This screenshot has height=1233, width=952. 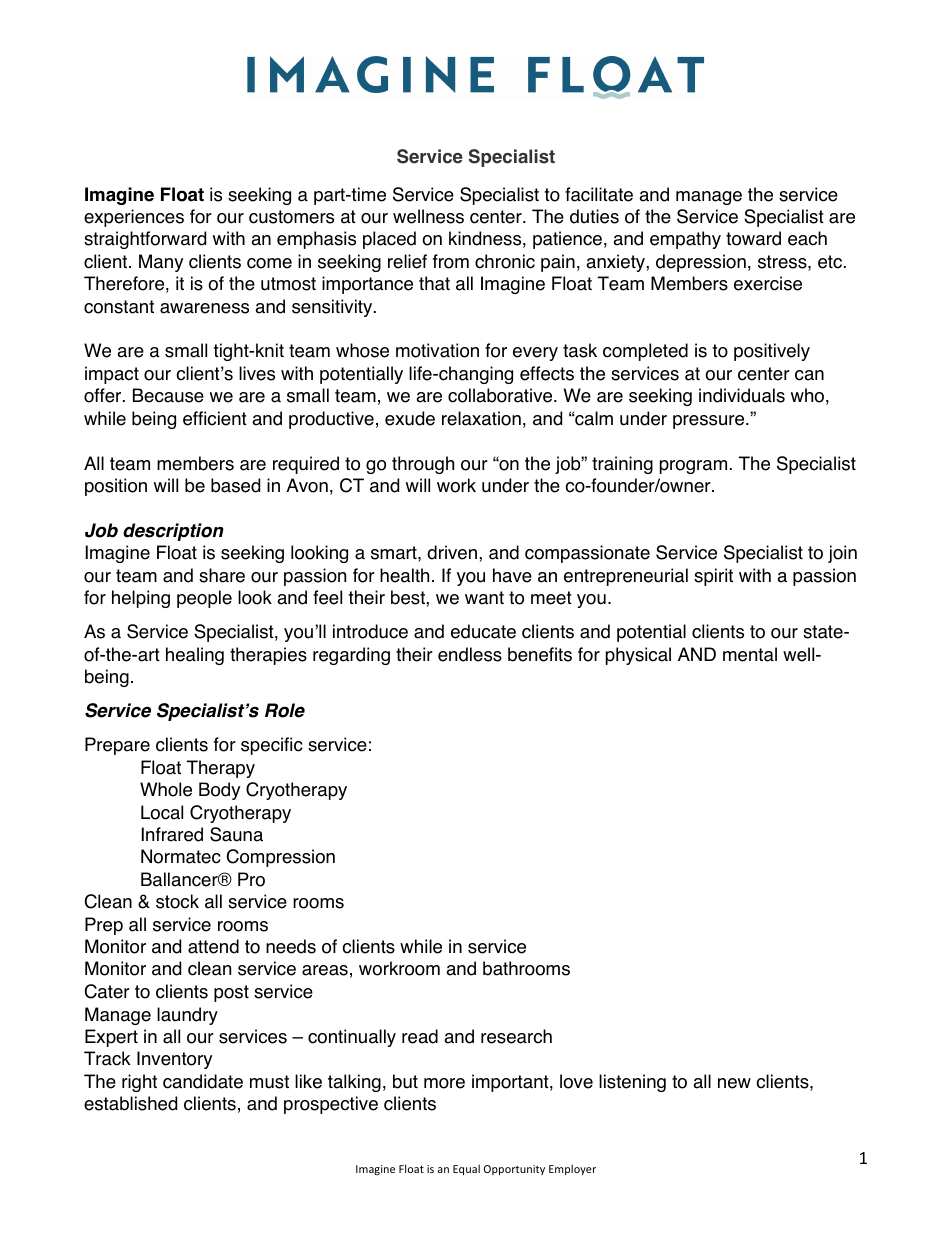 I want to click on areas, so click(x=325, y=970).
